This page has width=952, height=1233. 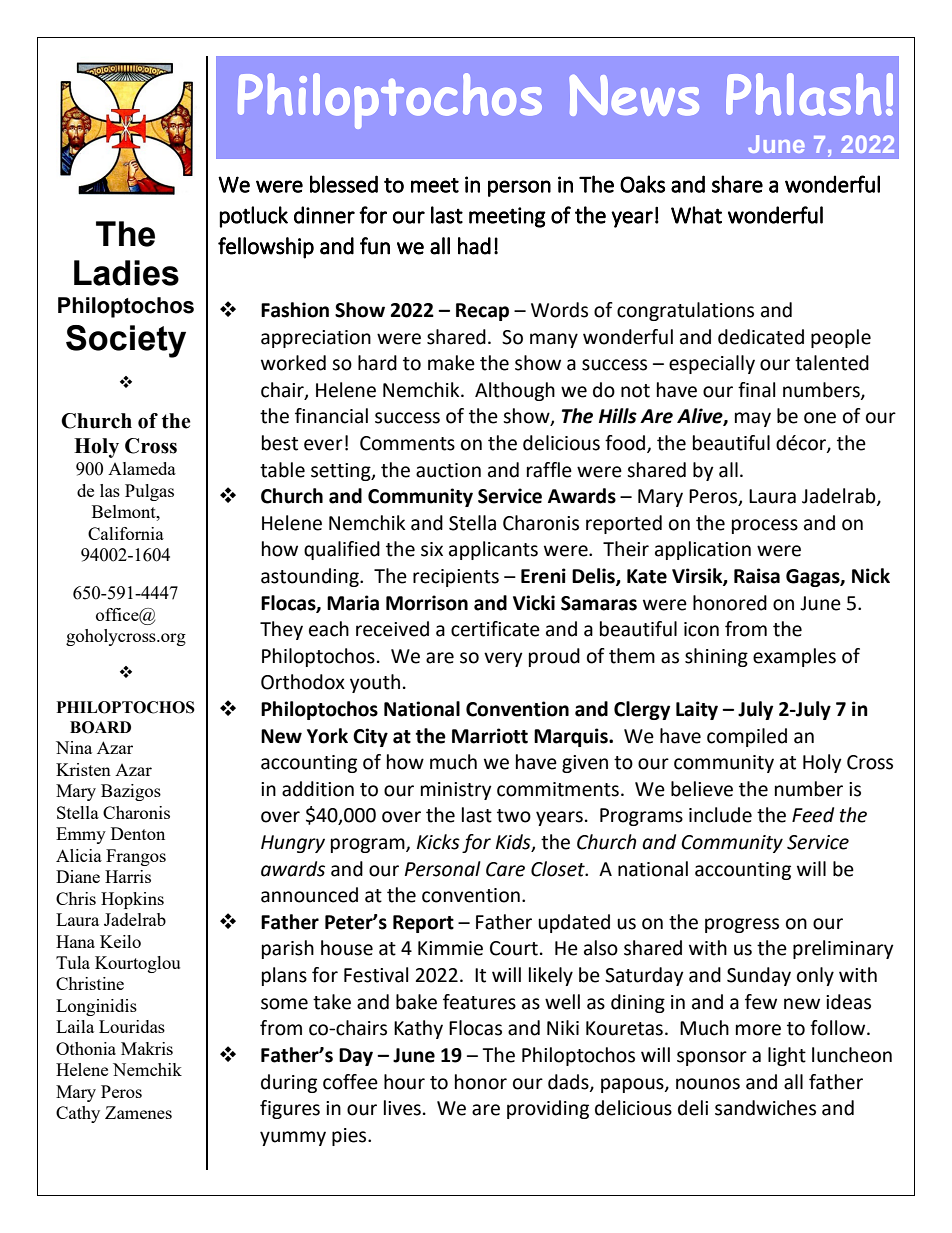 I want to click on blessed, so click(x=344, y=184).
